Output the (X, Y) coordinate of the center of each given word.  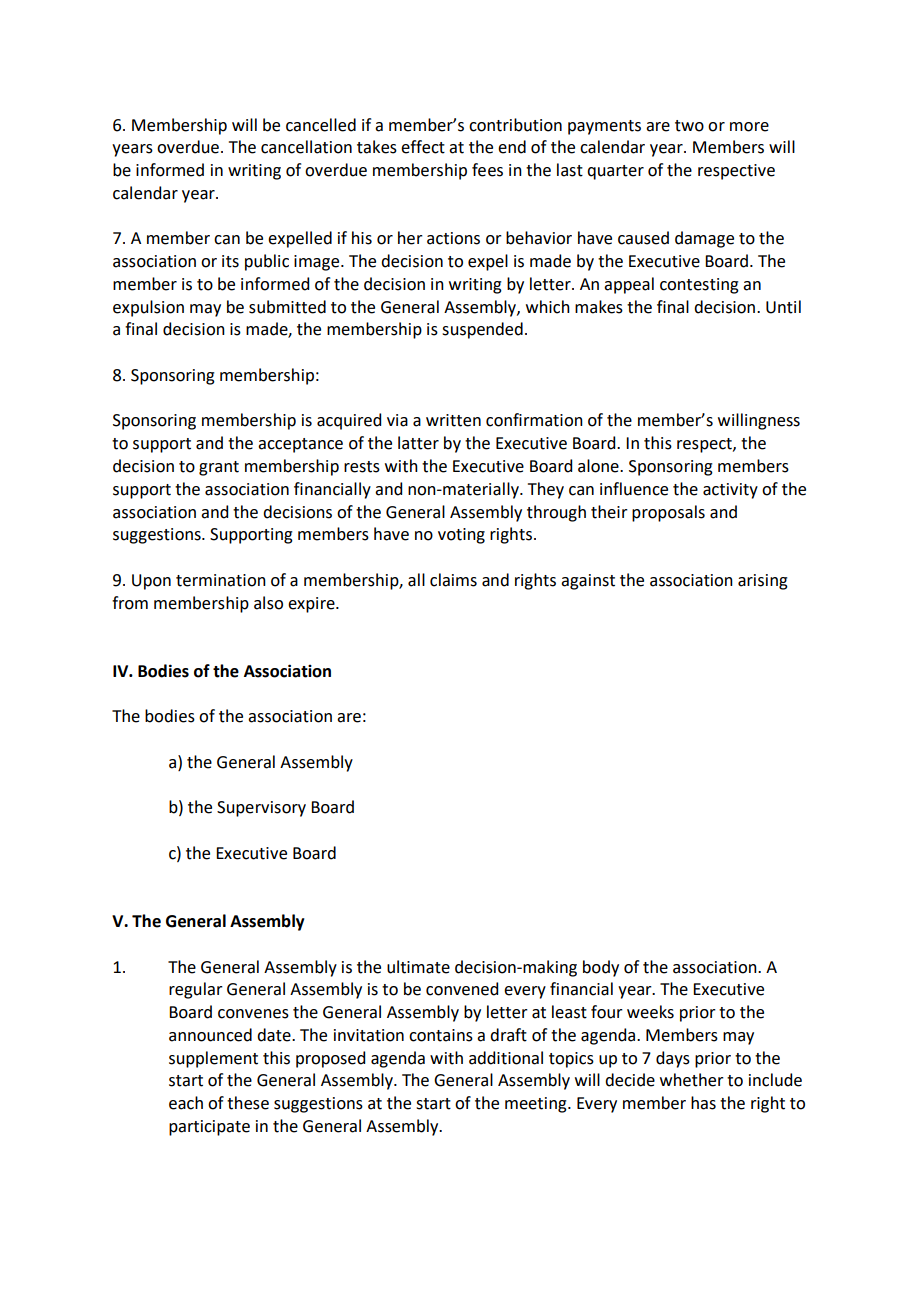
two (689, 126)
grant (219, 468)
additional (506, 1058)
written (453, 420)
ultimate (418, 967)
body (601, 968)
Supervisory (261, 809)
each (186, 1103)
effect (423, 147)
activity (730, 491)
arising (763, 582)
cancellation (306, 147)
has (703, 1103)
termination (221, 580)
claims (453, 580)
